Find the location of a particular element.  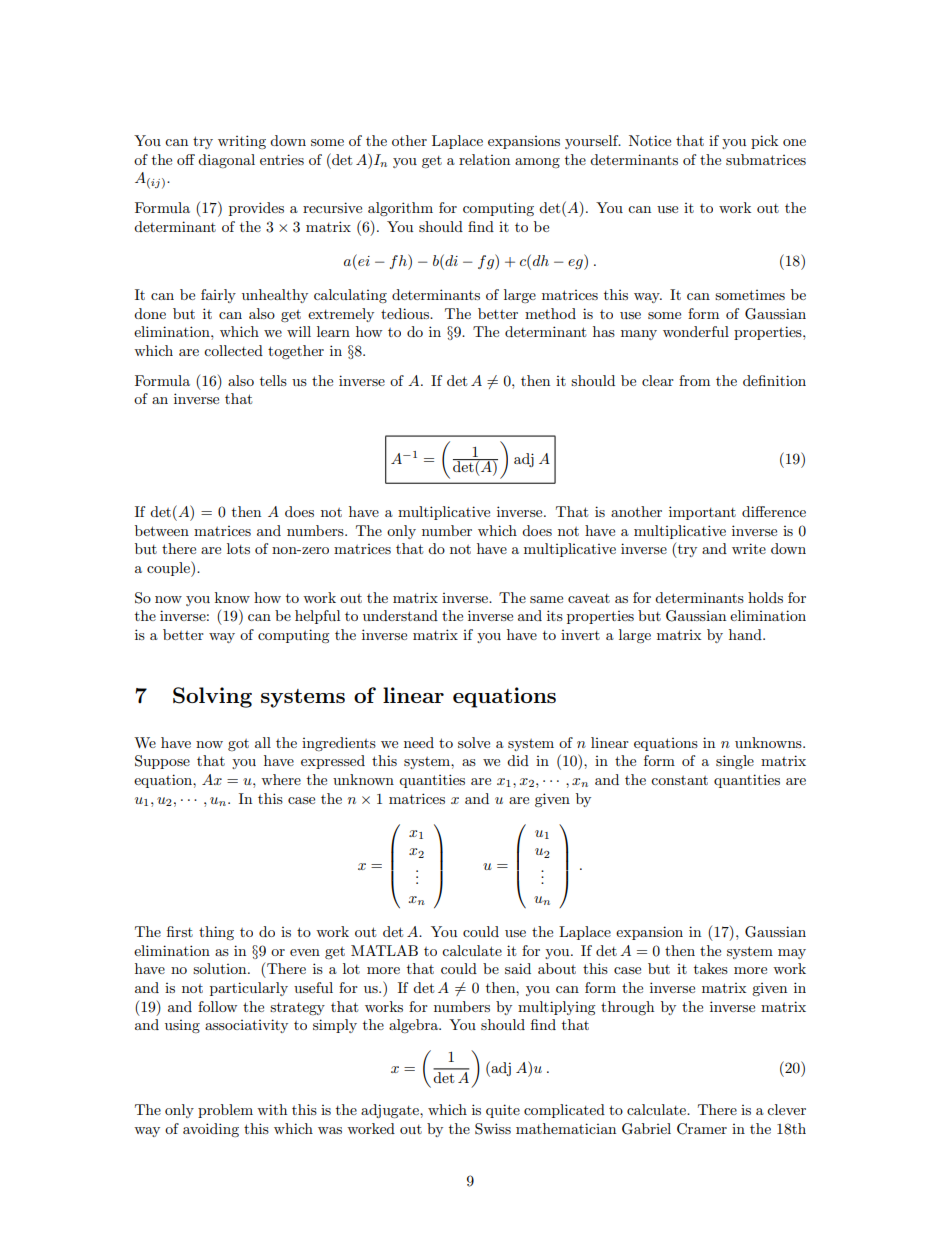

MATLAB is located at coordinates (384, 950).
